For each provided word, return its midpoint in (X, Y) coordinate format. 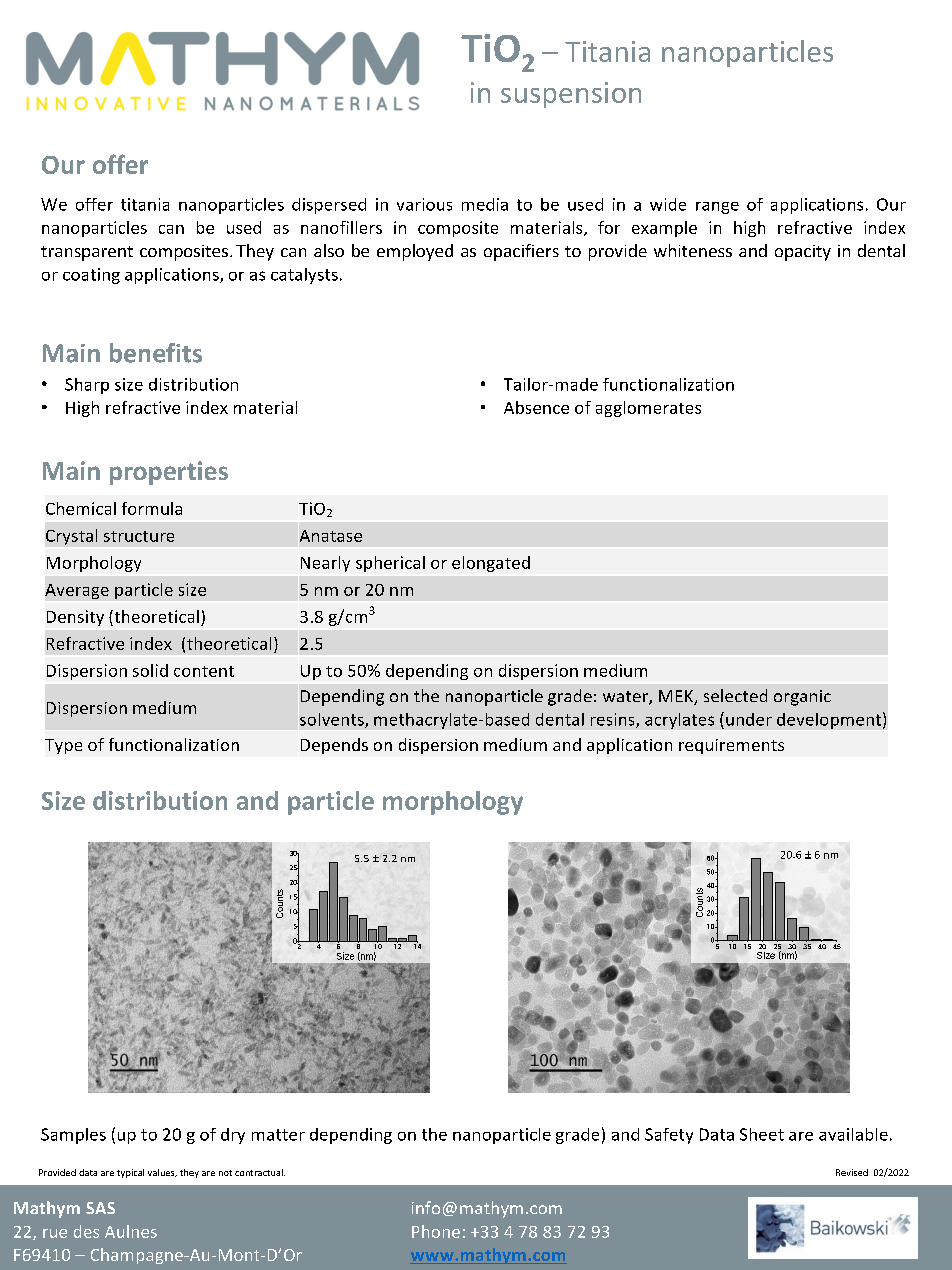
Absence (536, 407)
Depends (334, 746)
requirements (731, 746)
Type (63, 746)
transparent (87, 253)
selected (735, 695)
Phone (436, 1231)
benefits (156, 353)
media (485, 204)
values (162, 1173)
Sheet (762, 1134)
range (717, 208)
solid (150, 670)
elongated (491, 564)
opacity (803, 253)
